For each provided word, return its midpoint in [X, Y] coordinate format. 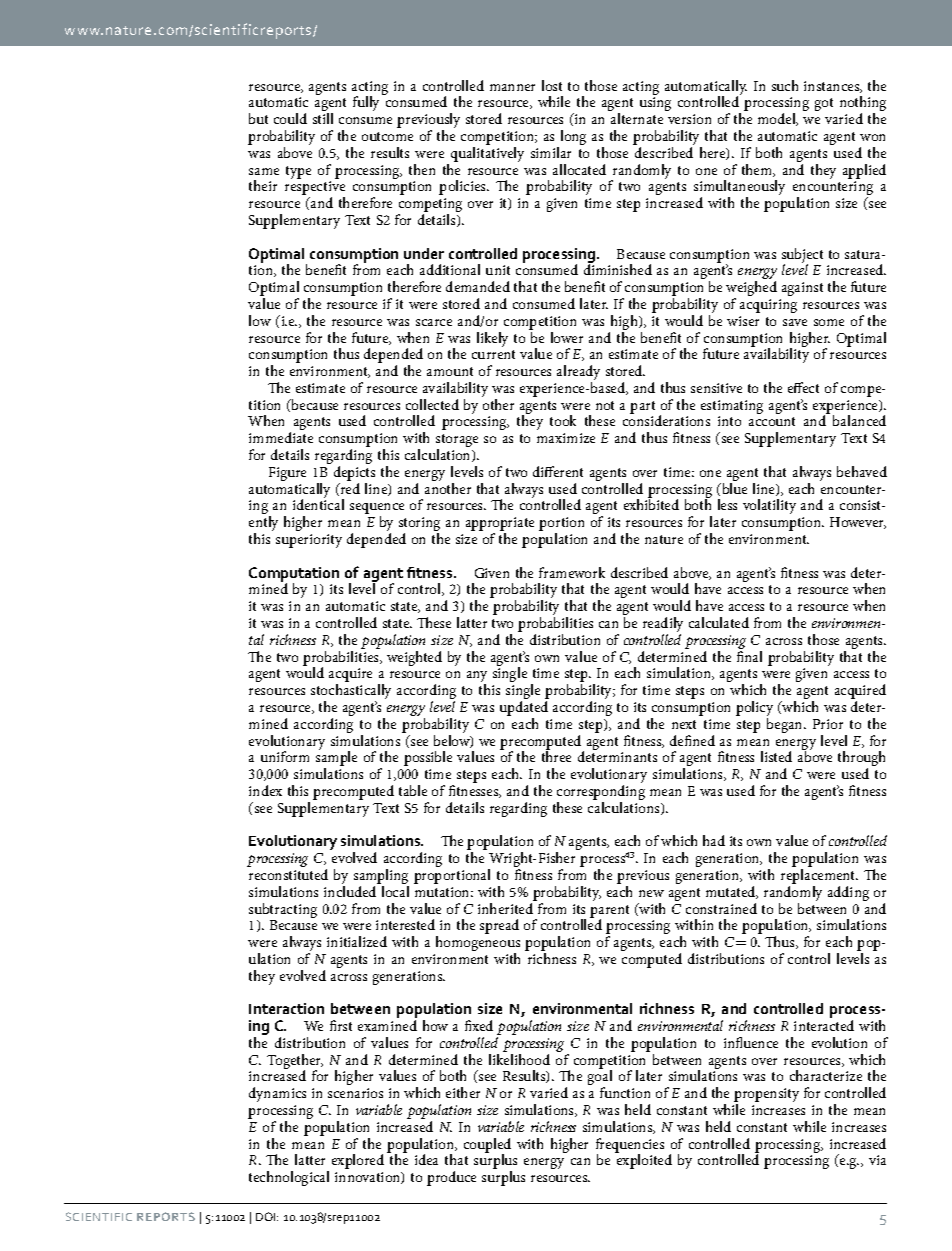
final [749, 656]
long [572, 139]
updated [524, 710]
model [778, 119]
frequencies [630, 1146]
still [323, 118]
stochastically [351, 693]
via [877, 1160]
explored [358, 1161]
